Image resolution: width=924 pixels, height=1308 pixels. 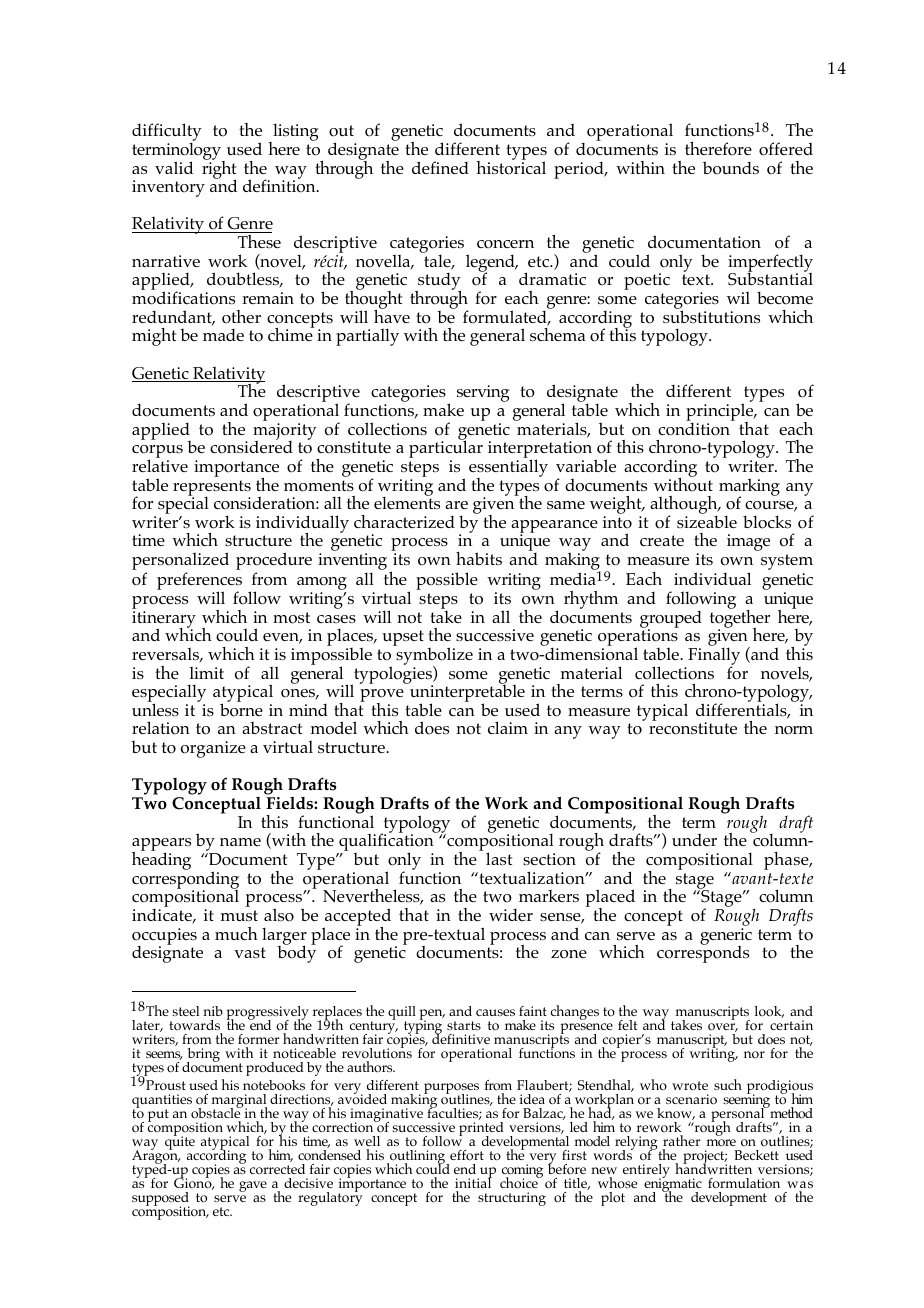 What do you see at coordinates (511, 166) in the image?
I see `historical` at bounding box center [511, 166].
